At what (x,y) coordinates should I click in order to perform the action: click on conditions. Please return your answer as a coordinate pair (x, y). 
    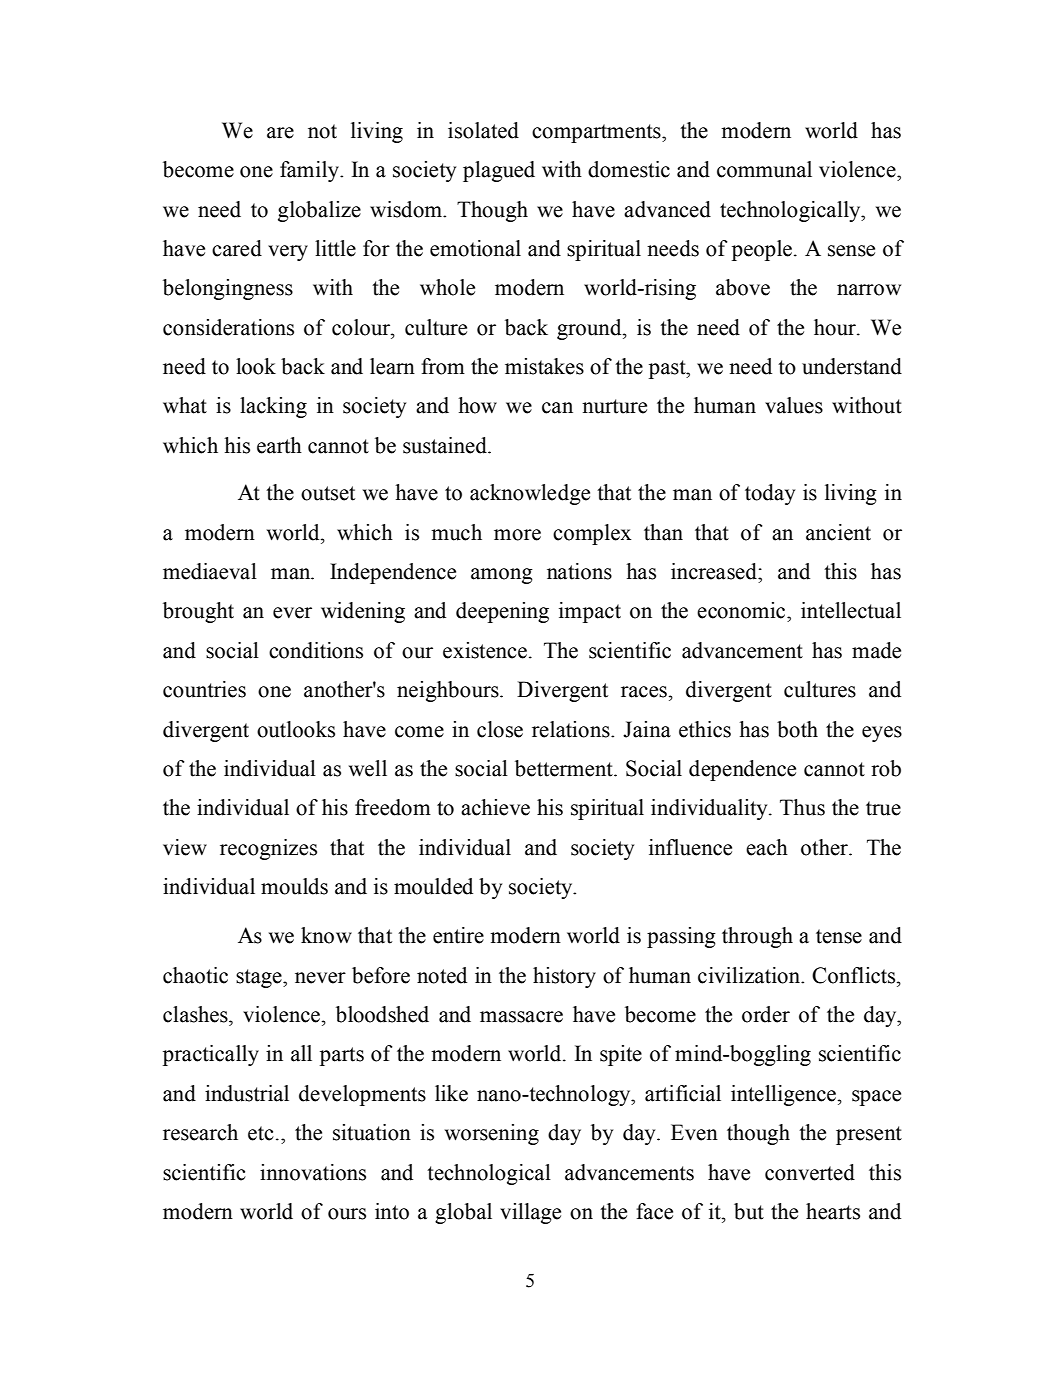
    Looking at the image, I should click on (316, 650).
